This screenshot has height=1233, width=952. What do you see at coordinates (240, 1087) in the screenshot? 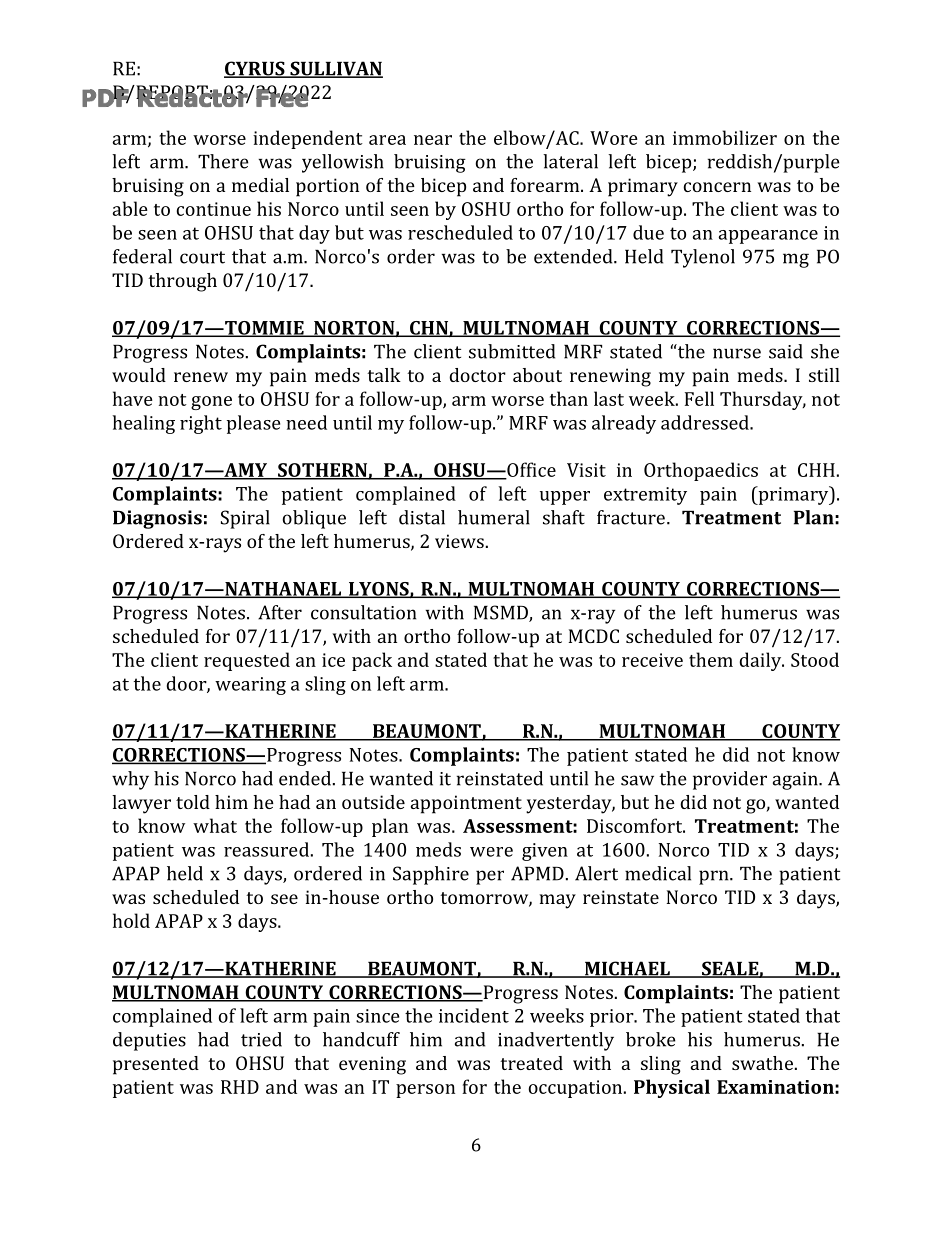
I see `RHD` at bounding box center [240, 1087].
